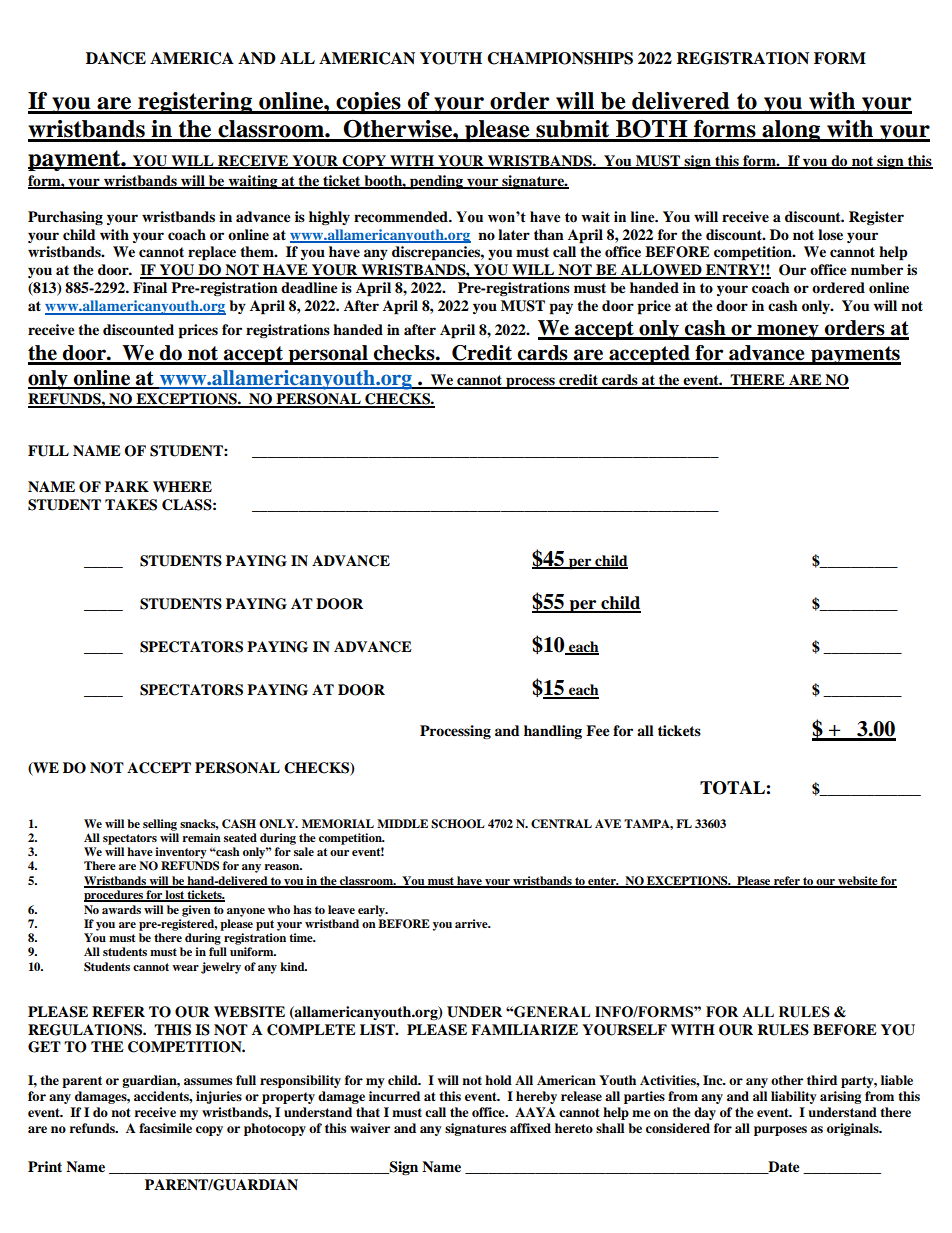 The image size is (952, 1233). Describe the element at coordinates (165, 1128) in the page. I see `facsimile` at that location.
